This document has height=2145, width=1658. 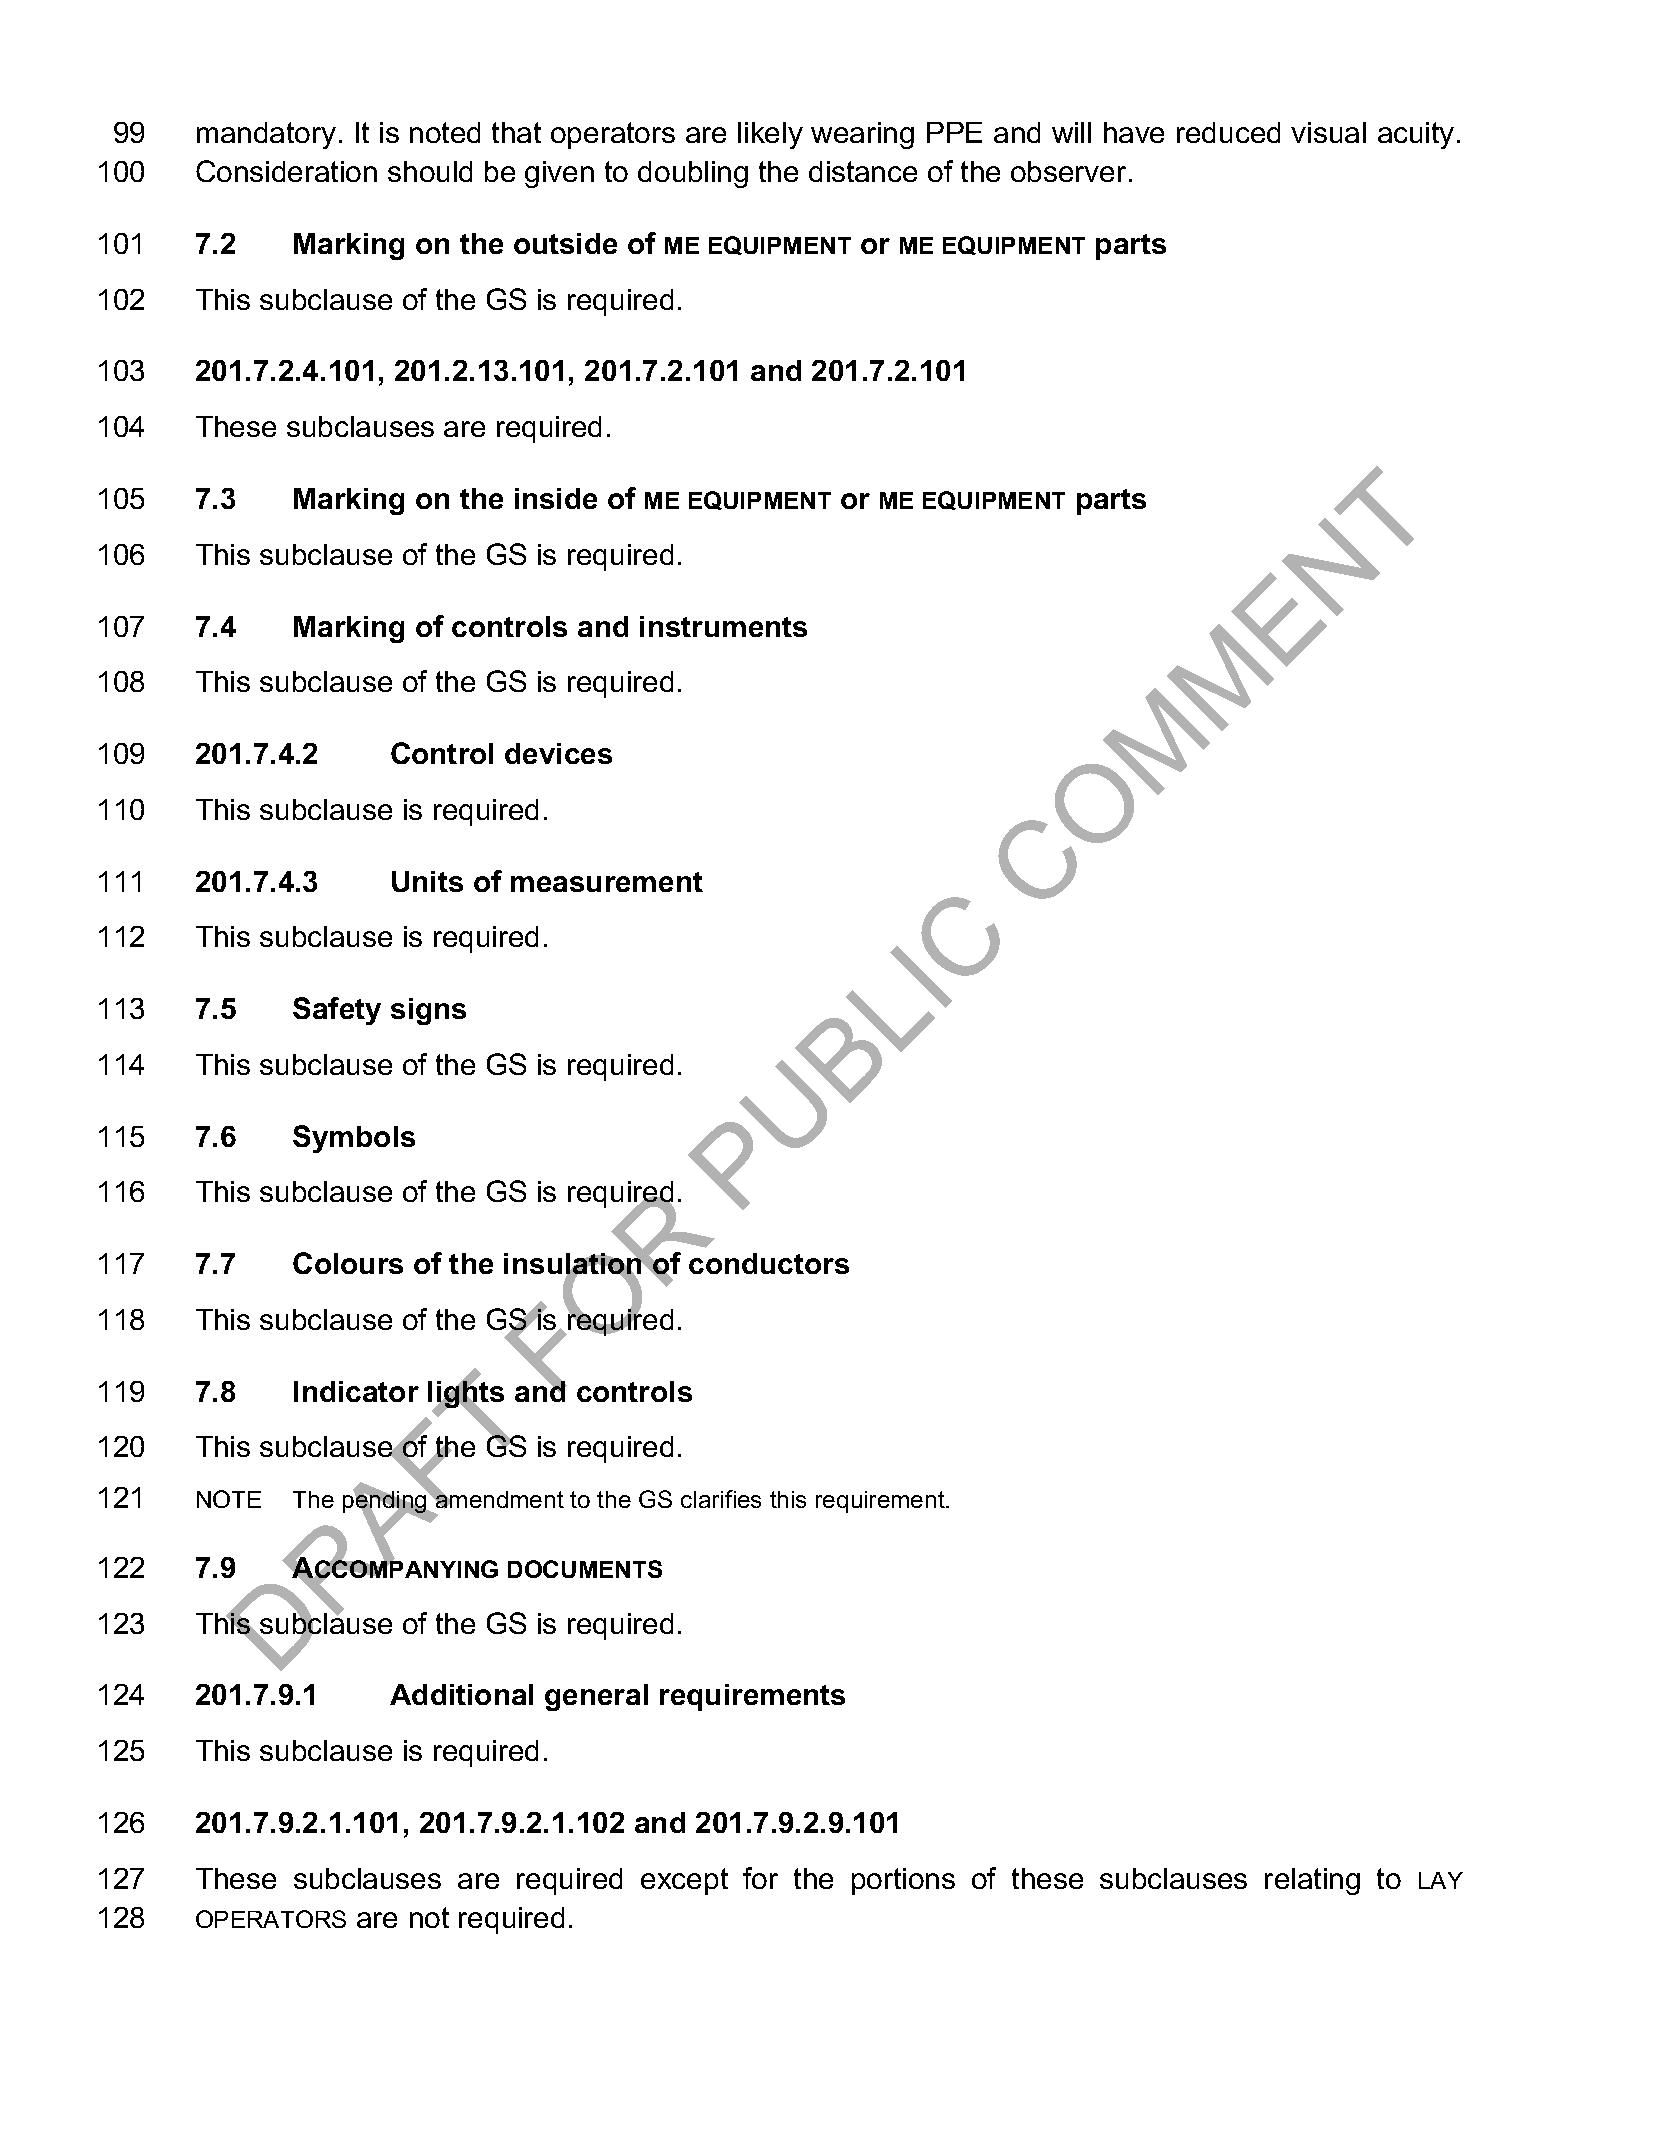 I want to click on conductors, so click(x=769, y=1263).
